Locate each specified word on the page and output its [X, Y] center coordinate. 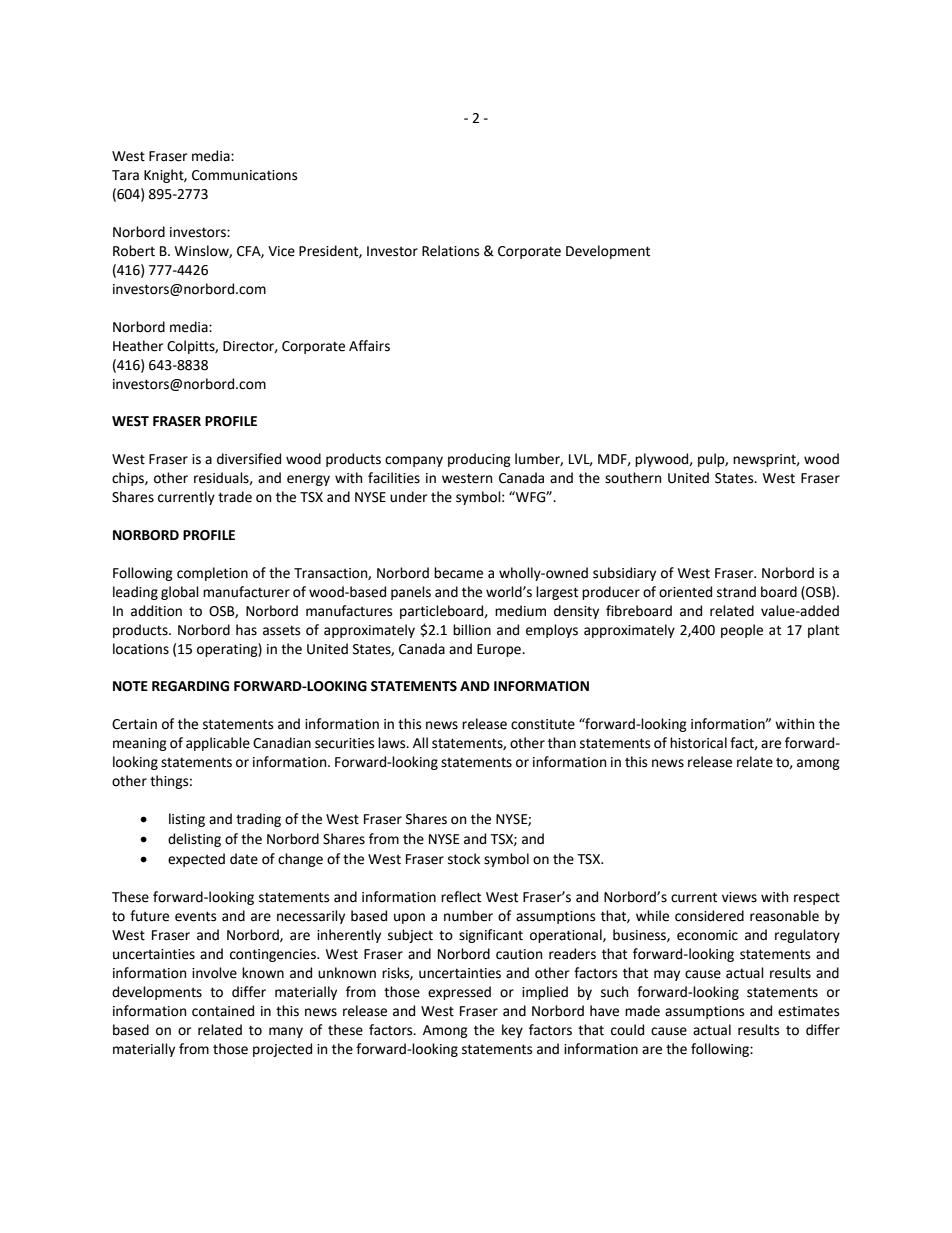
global [180, 593]
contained [223, 1011]
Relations [450, 251]
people [742, 631]
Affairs [369, 346]
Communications [244, 175]
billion [472, 630]
